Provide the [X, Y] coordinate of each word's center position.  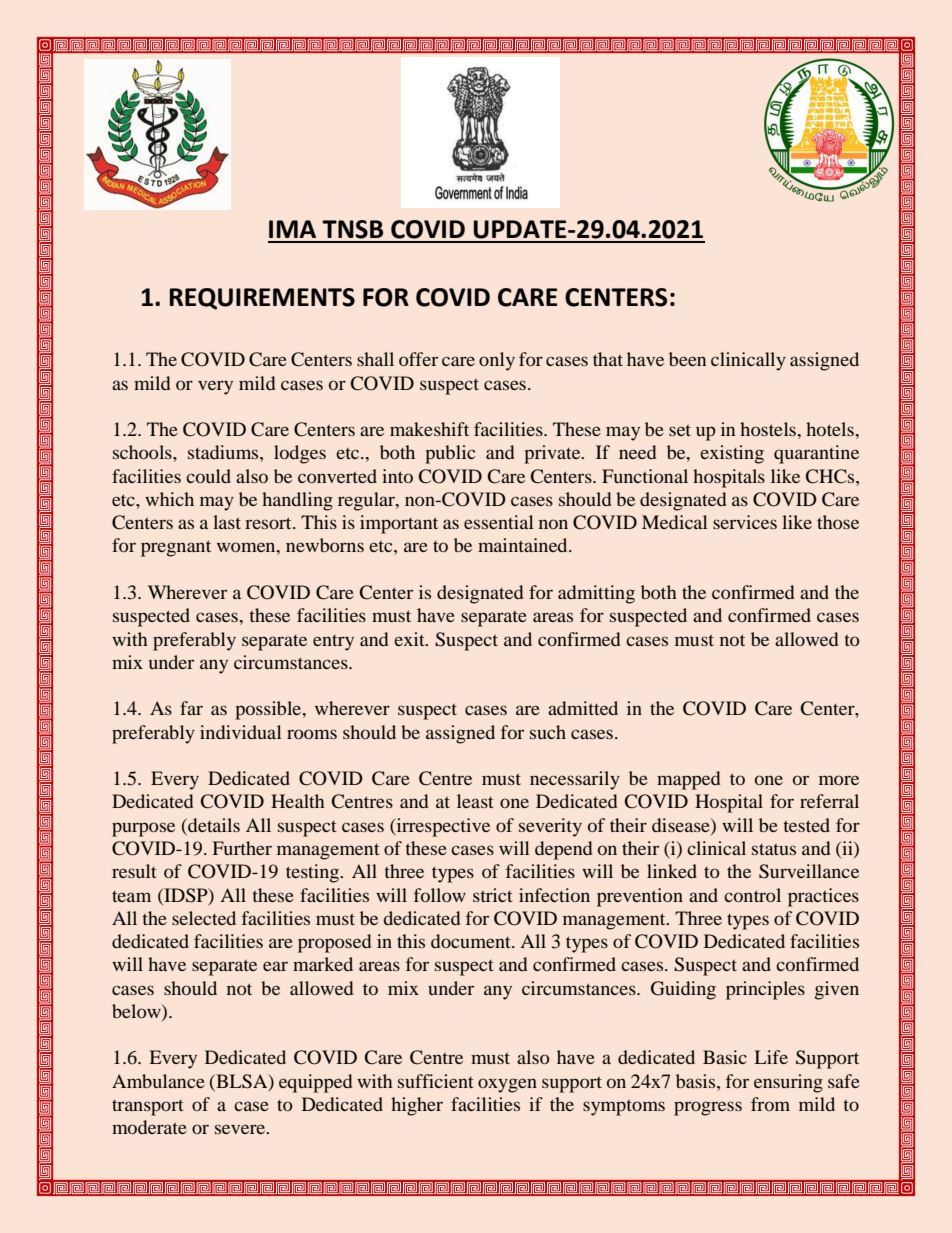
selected [204, 918]
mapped [688, 780]
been [687, 359]
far [191, 708]
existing [732, 454]
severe [241, 1129]
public [450, 454]
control [752, 895]
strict [492, 895]
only [497, 361]
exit [410, 639]
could [208, 476]
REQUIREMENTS [262, 299]
